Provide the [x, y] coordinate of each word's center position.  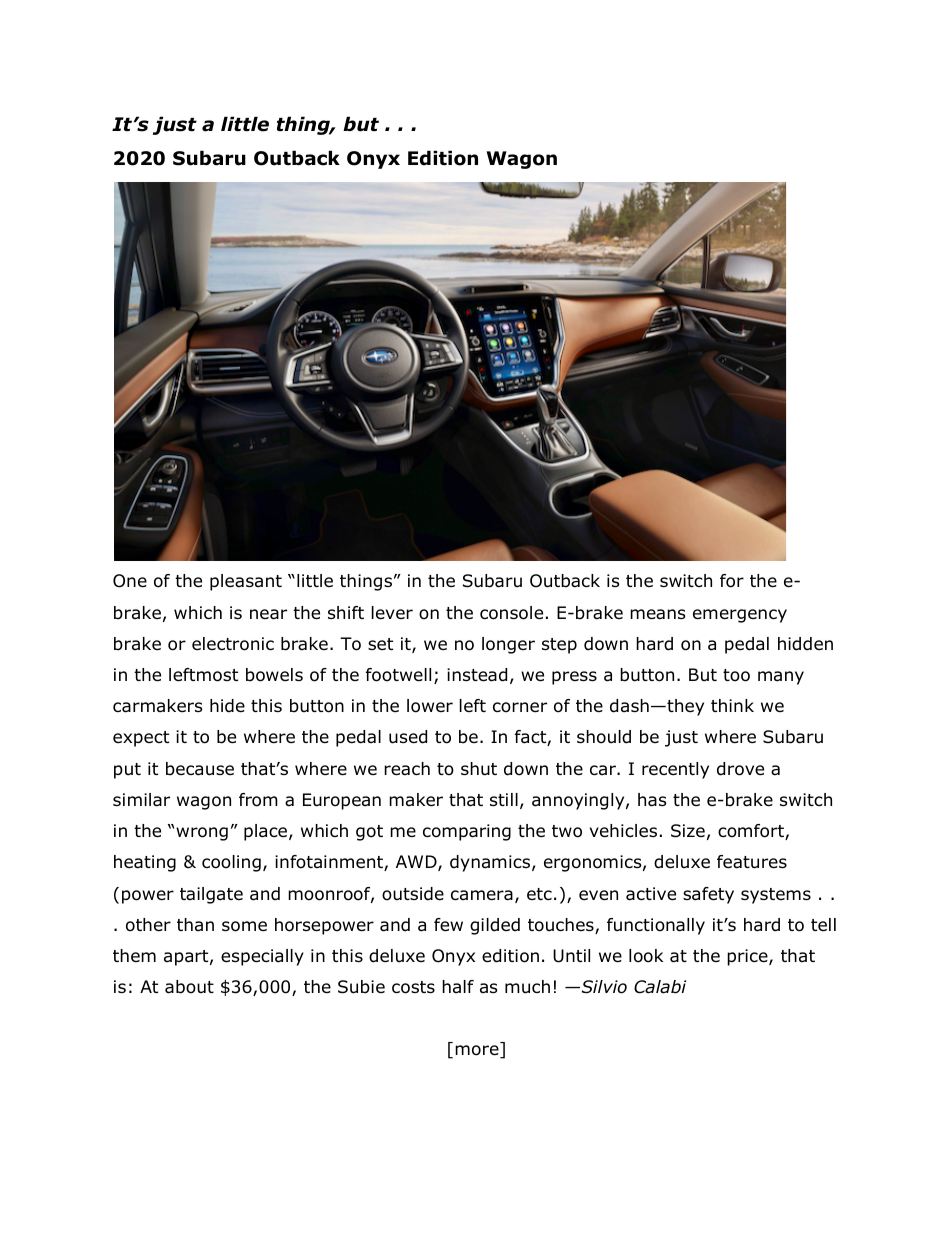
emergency [740, 616]
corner [520, 707]
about [189, 987]
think [732, 705]
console [511, 613]
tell [823, 924]
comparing [467, 832]
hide [227, 706]
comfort [752, 832]
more [478, 1051]
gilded [495, 926]
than [195, 924]
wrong [202, 834]
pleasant [246, 582]
